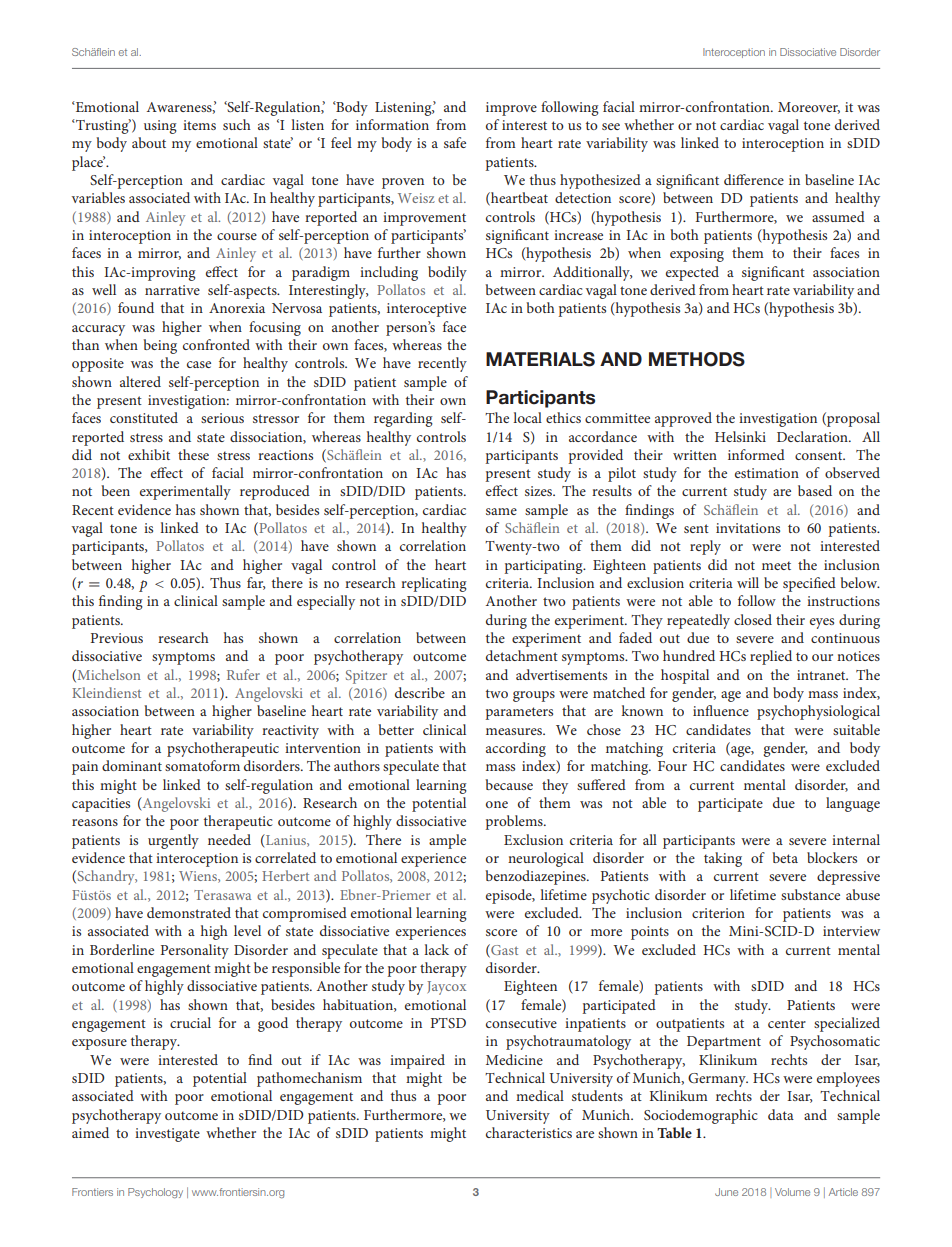 The width and height of the document is (952, 1247). What do you see at coordinates (754, 179) in the document?
I see `difference` at bounding box center [754, 179].
